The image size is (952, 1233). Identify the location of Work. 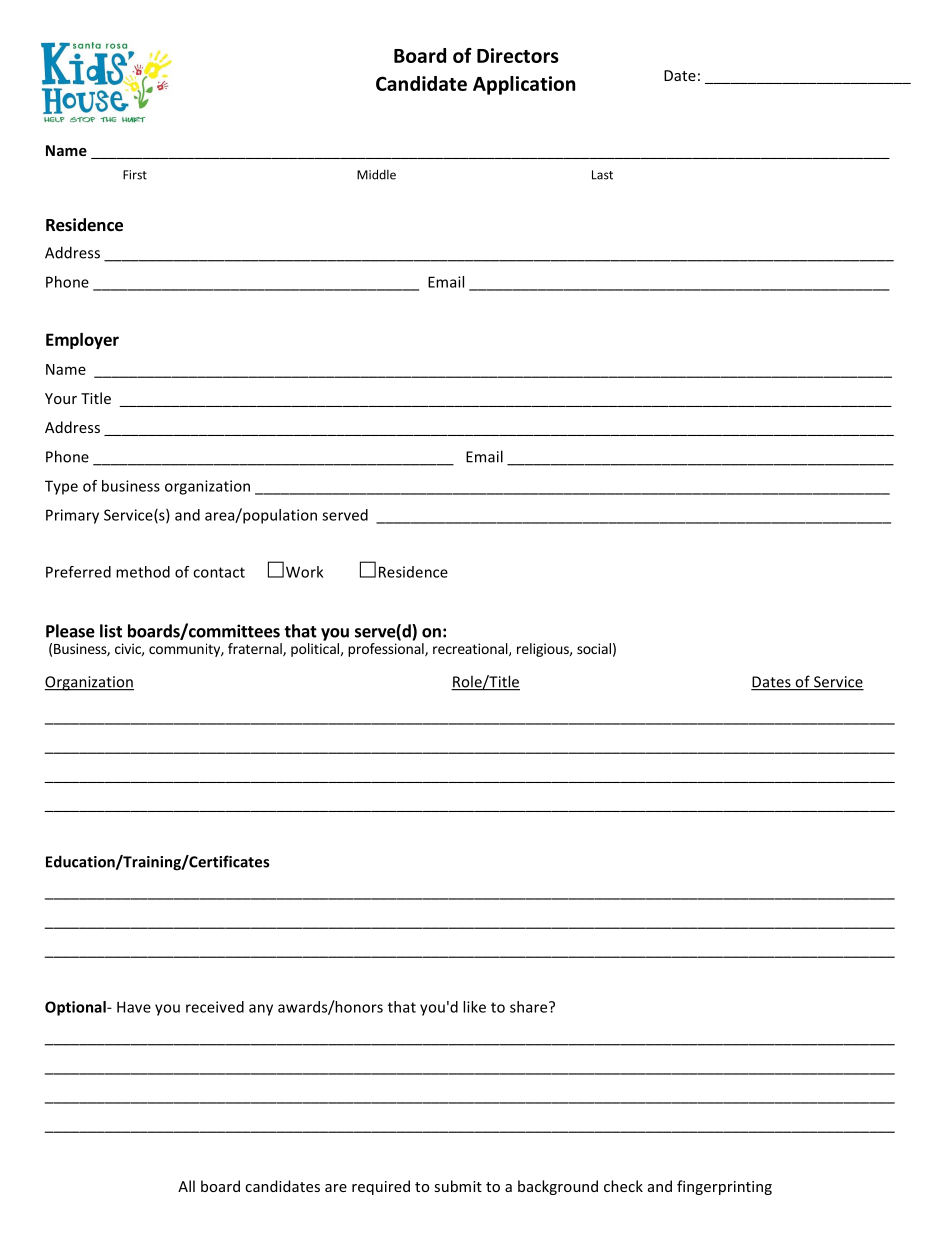
(304, 572).
